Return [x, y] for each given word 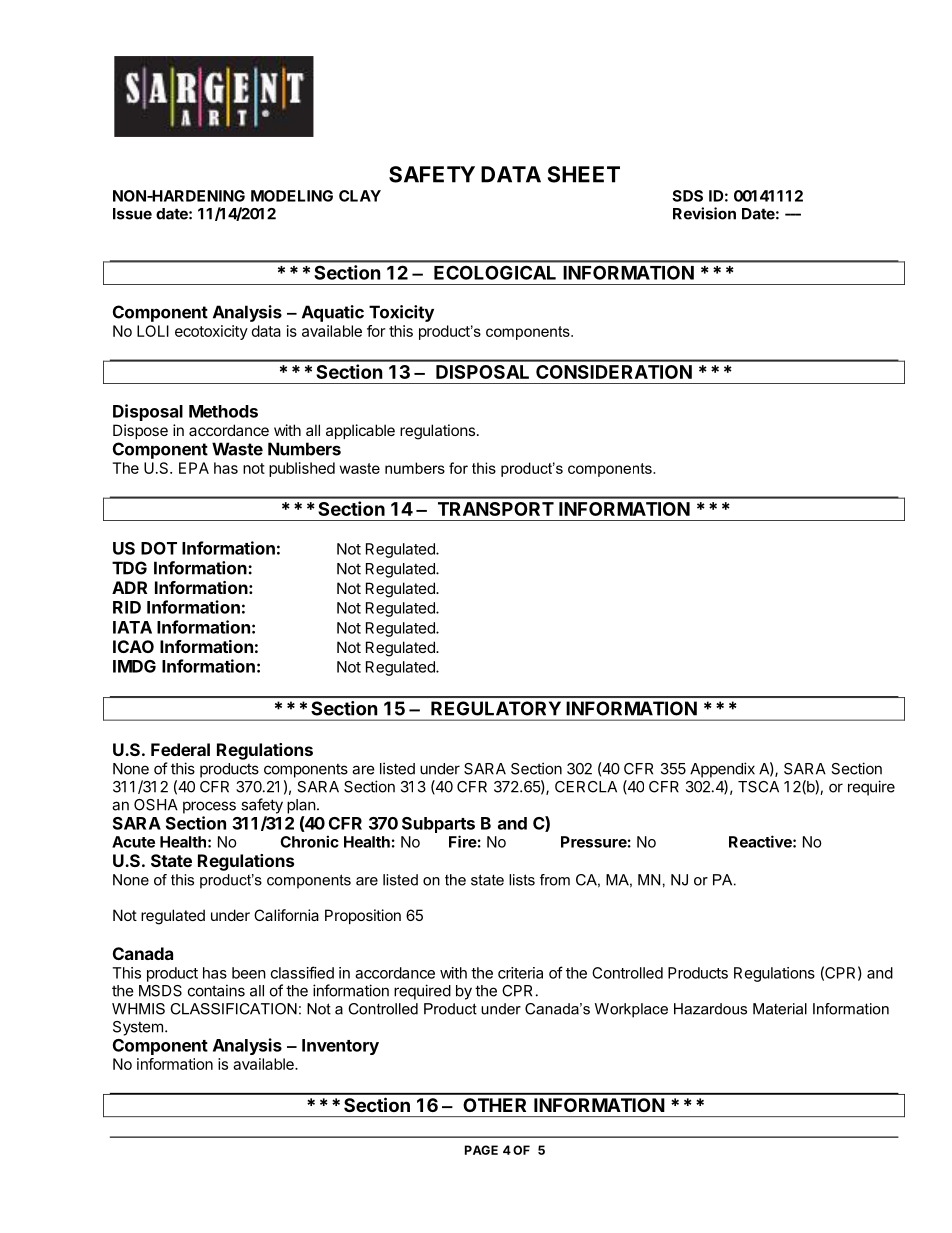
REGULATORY [496, 708]
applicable [360, 431]
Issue [132, 214]
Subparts [438, 825]
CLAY [360, 196]
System [138, 1028]
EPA [194, 468]
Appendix [722, 770]
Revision [704, 213]
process [209, 807]
